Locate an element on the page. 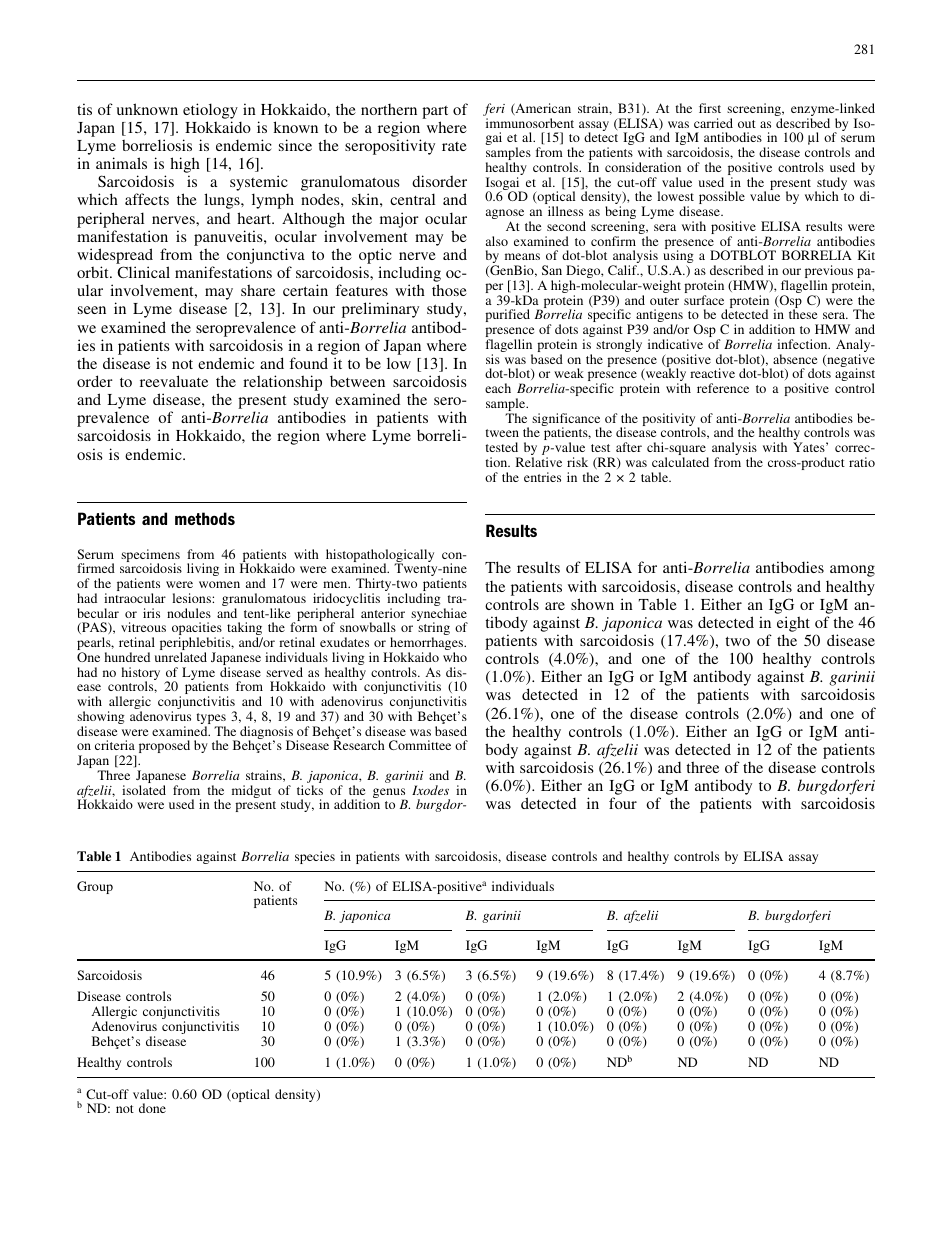  Ixodes is located at coordinates (430, 790).
